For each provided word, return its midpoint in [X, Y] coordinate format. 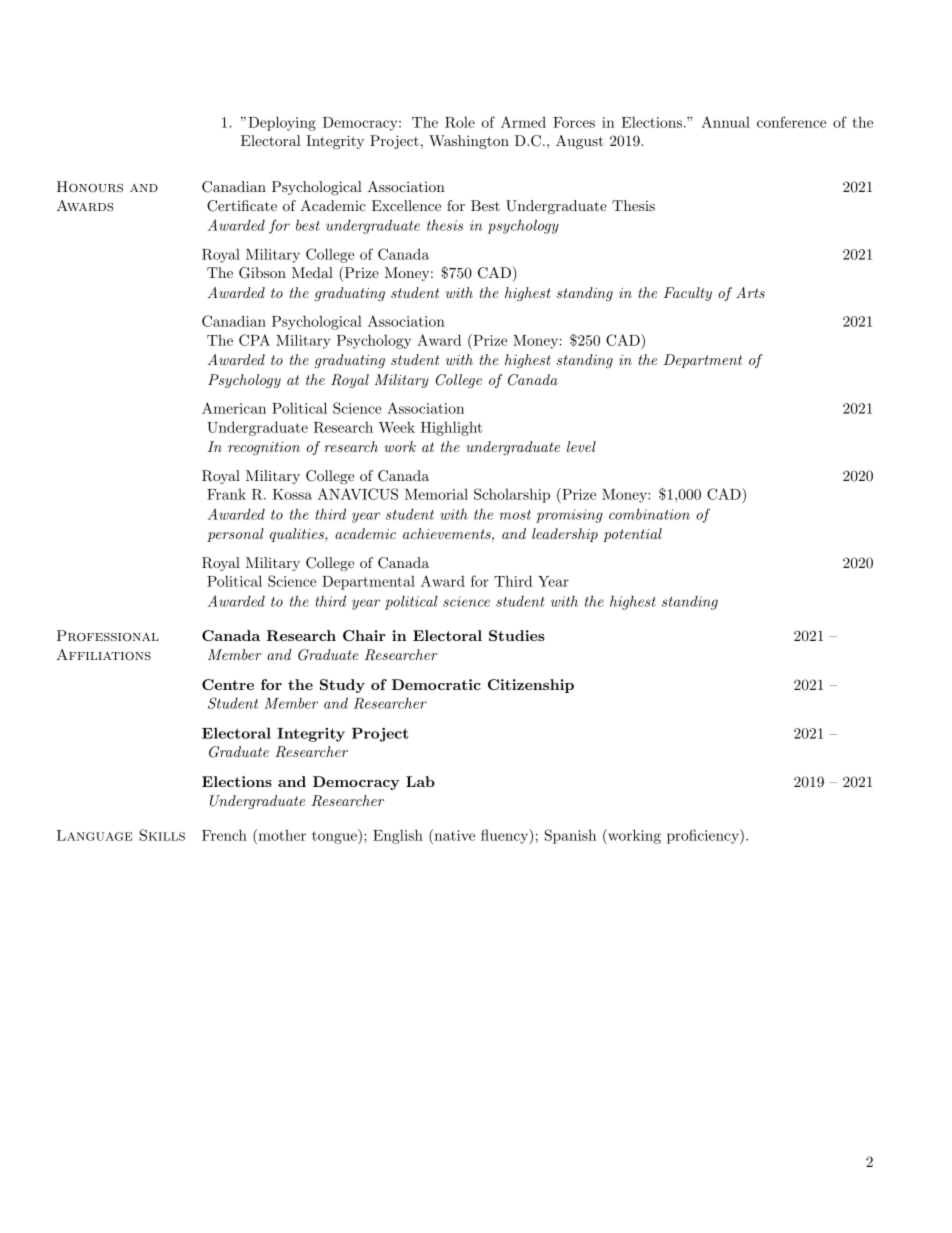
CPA [254, 340]
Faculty [688, 294]
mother [281, 835]
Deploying [282, 123]
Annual [725, 122]
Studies [517, 635]
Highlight [451, 428]
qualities [298, 535]
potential [632, 535]
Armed [523, 122]
